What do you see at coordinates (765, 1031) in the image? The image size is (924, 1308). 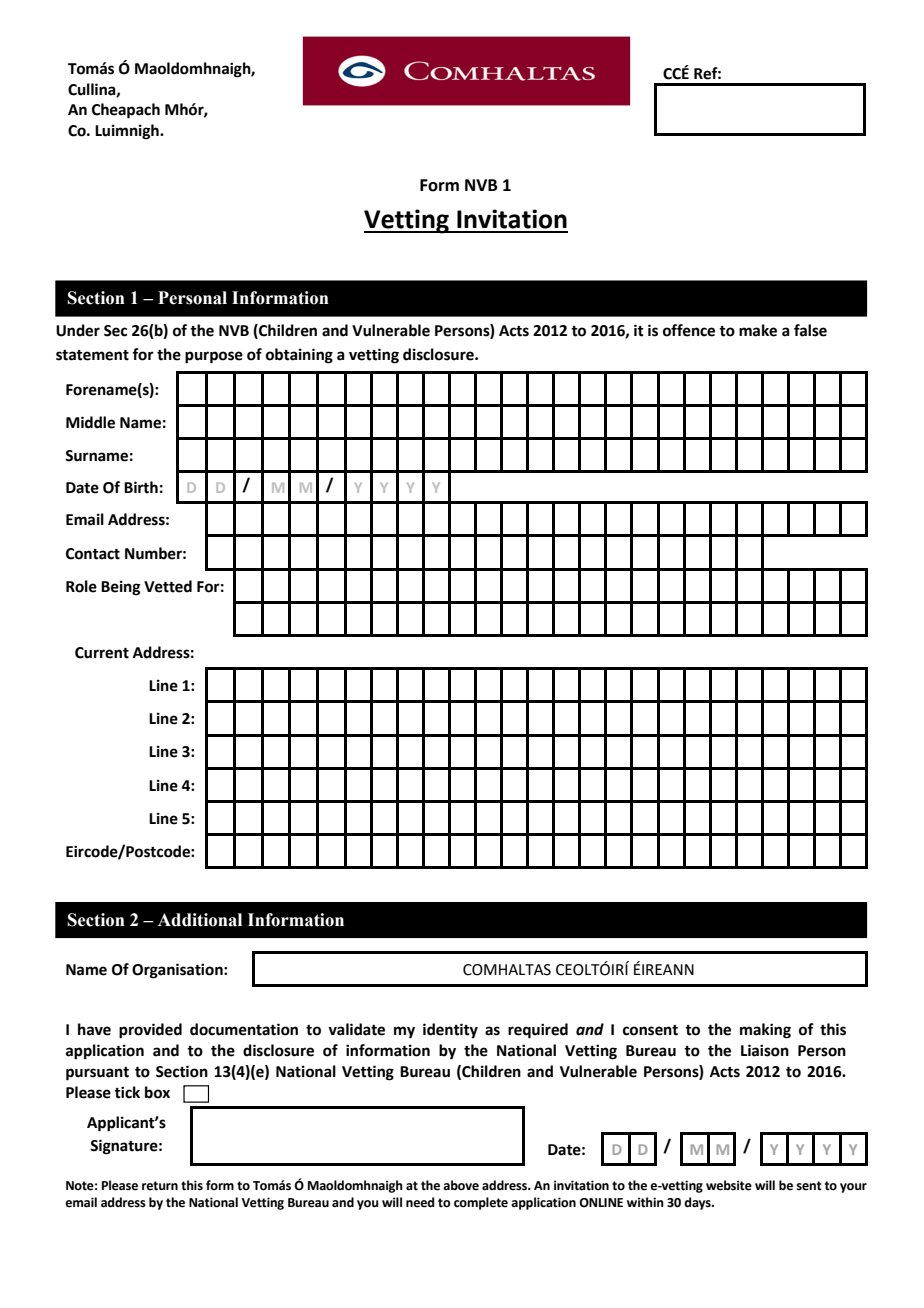 I see `making` at bounding box center [765, 1031].
